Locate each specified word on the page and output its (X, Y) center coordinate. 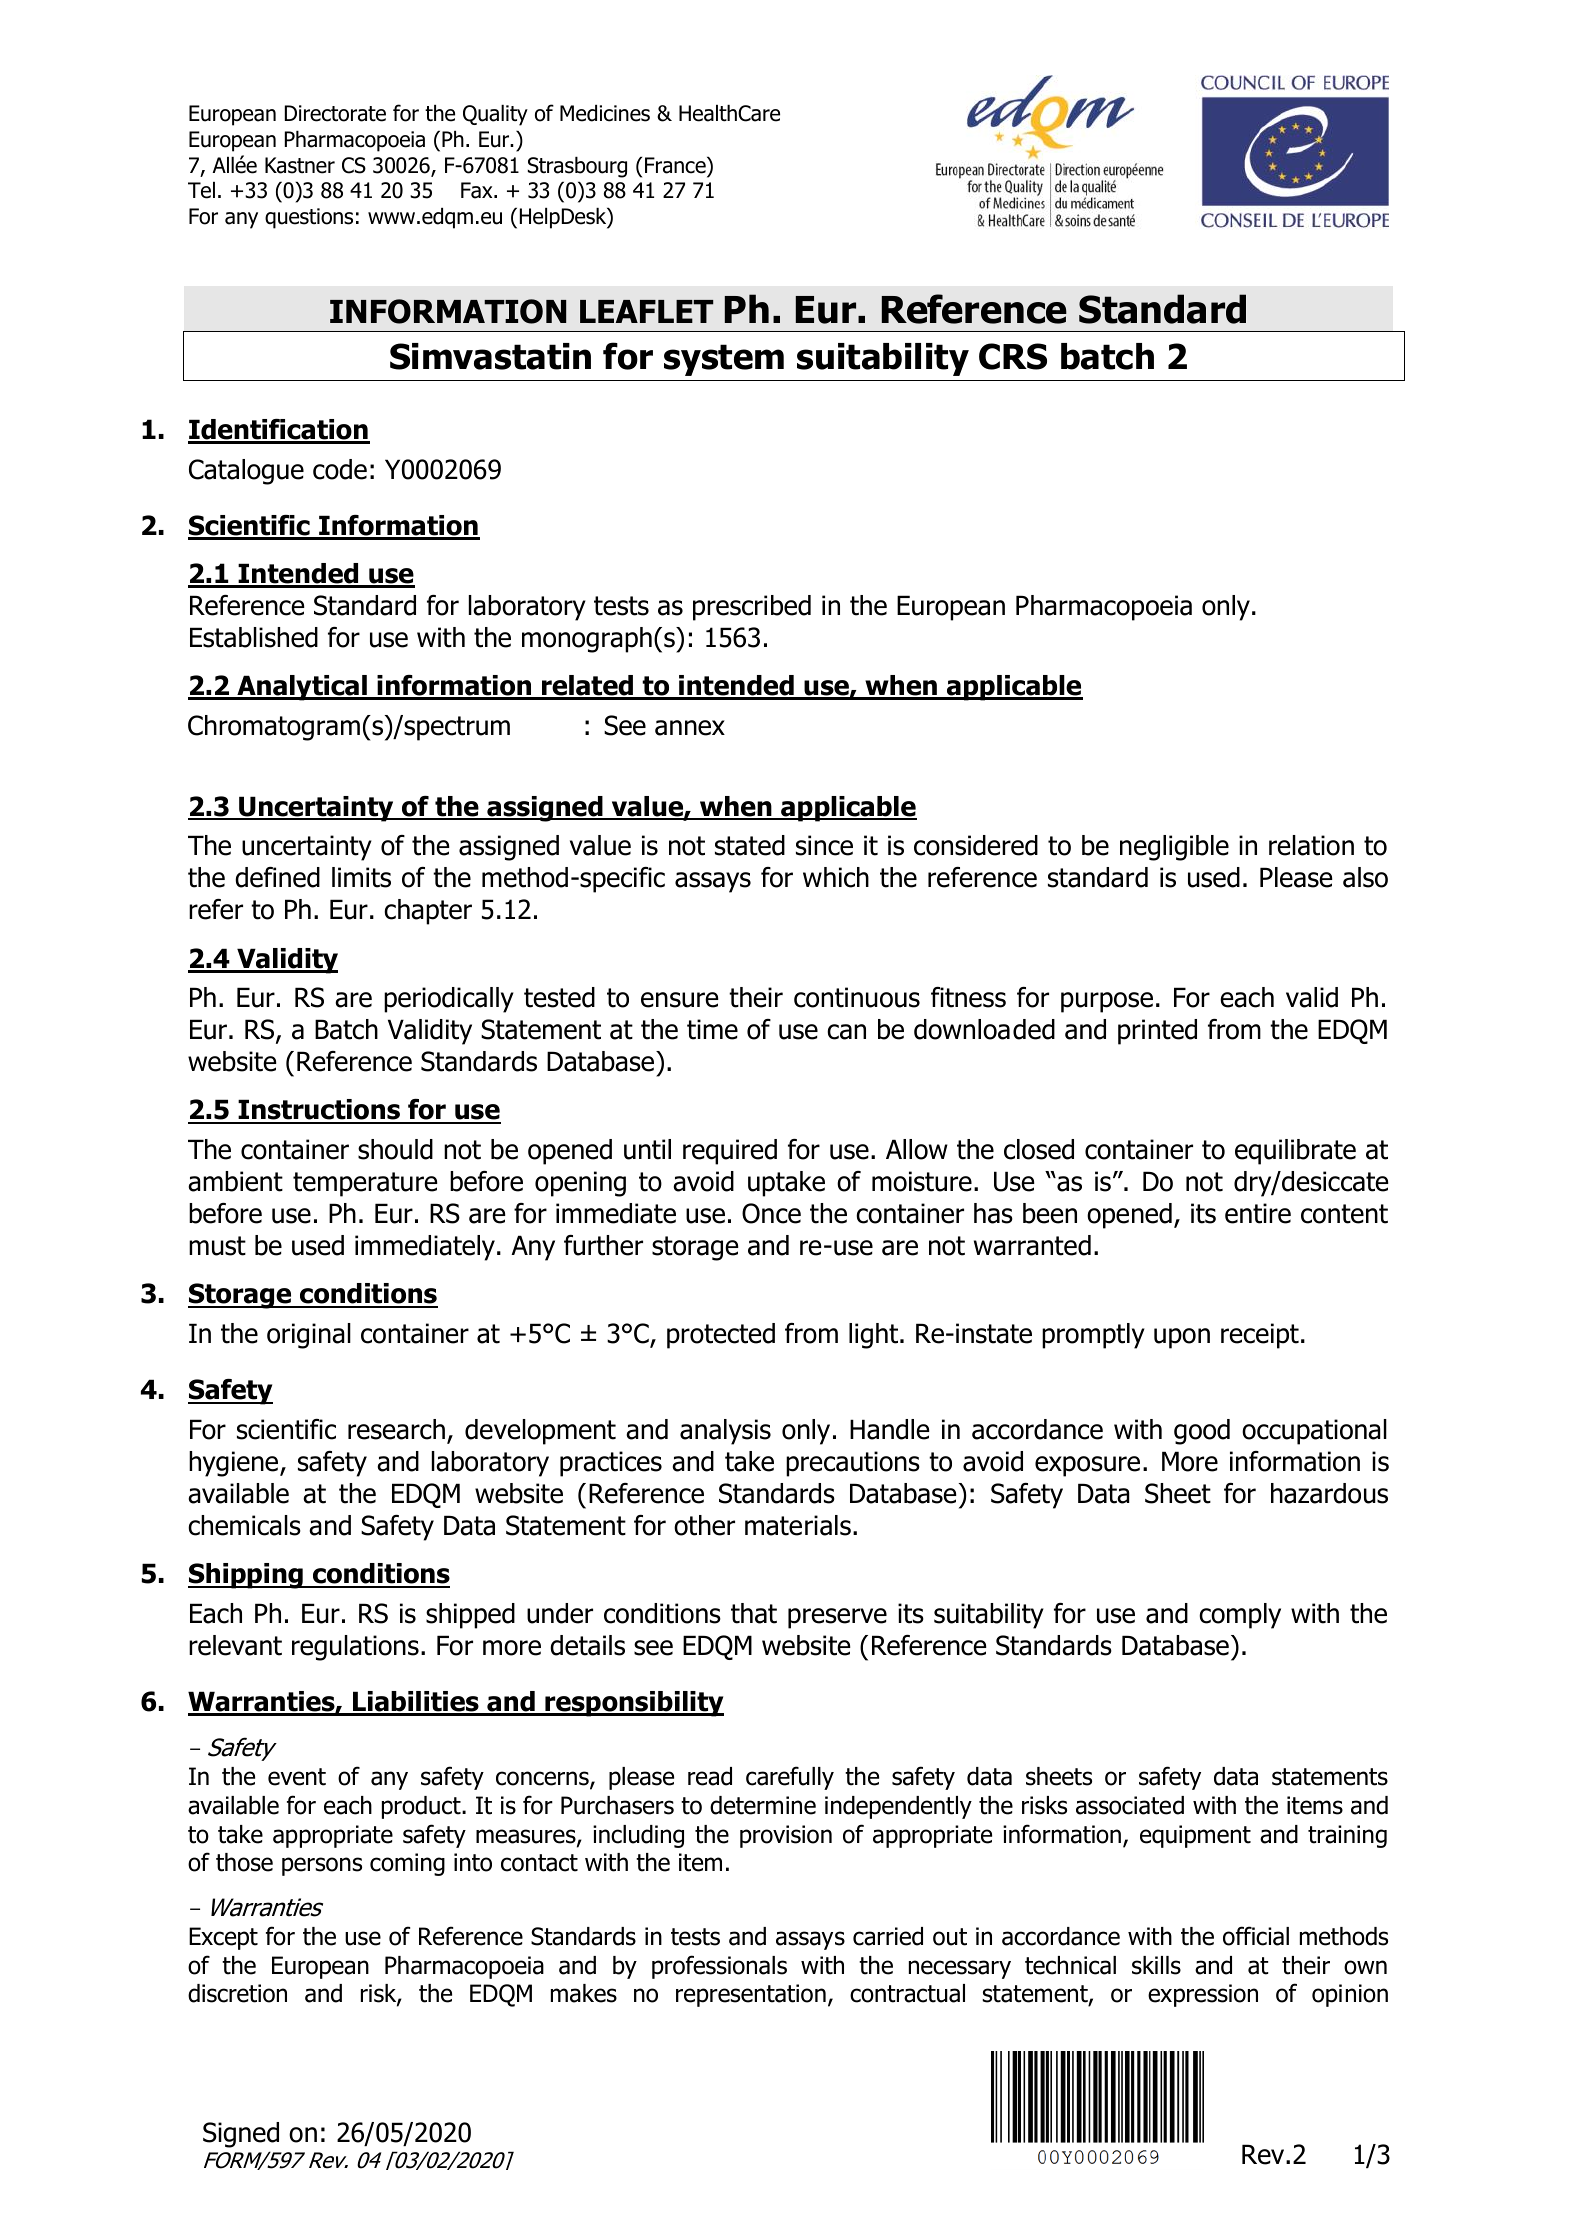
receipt (1260, 1336)
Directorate (335, 113)
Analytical (302, 688)
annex (690, 728)
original (309, 1336)
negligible (1174, 848)
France (676, 165)
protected (721, 1336)
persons (322, 1866)
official (1256, 1936)
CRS (1013, 356)
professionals (719, 1967)
